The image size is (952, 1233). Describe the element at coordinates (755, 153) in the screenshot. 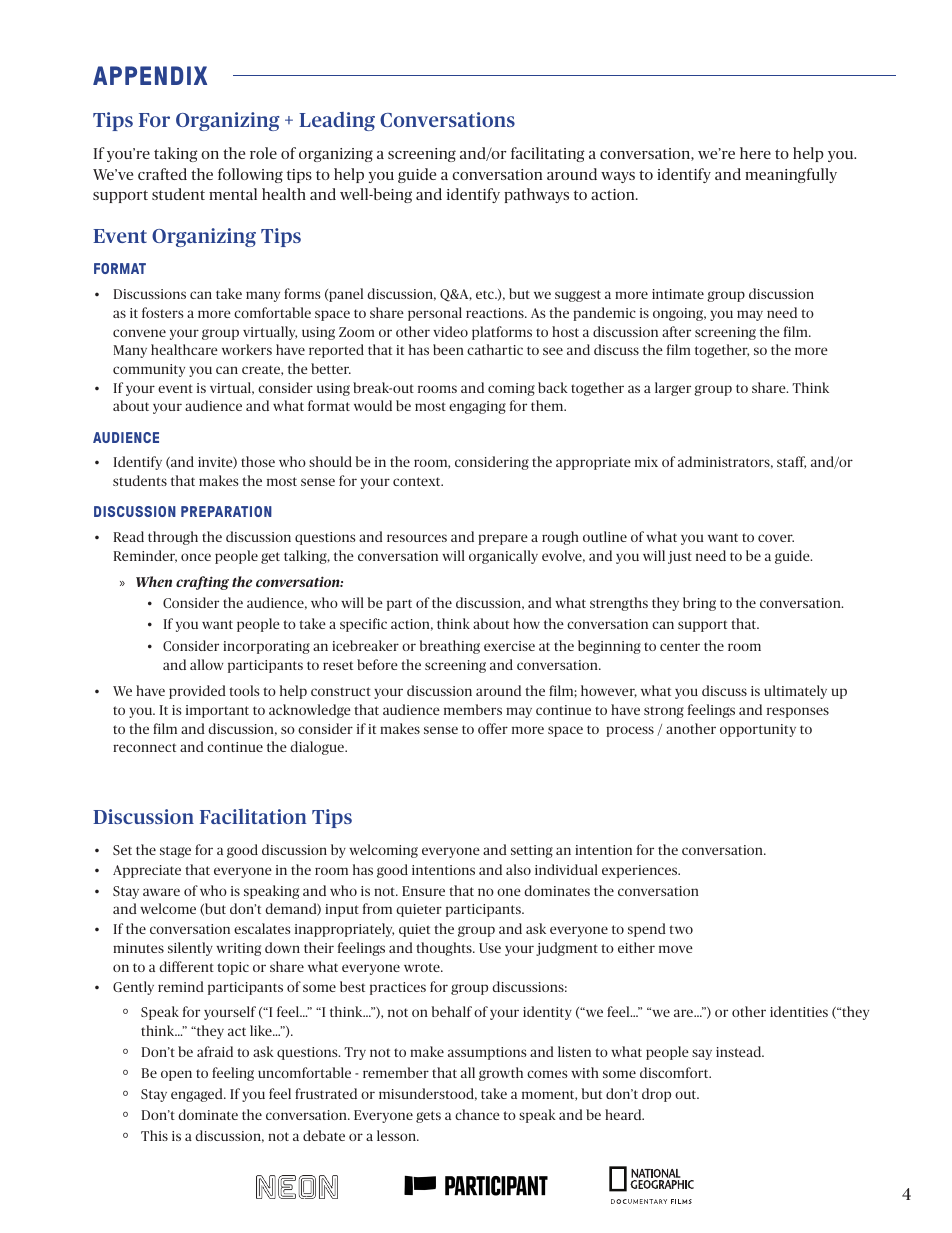

I see `here` at that location.
